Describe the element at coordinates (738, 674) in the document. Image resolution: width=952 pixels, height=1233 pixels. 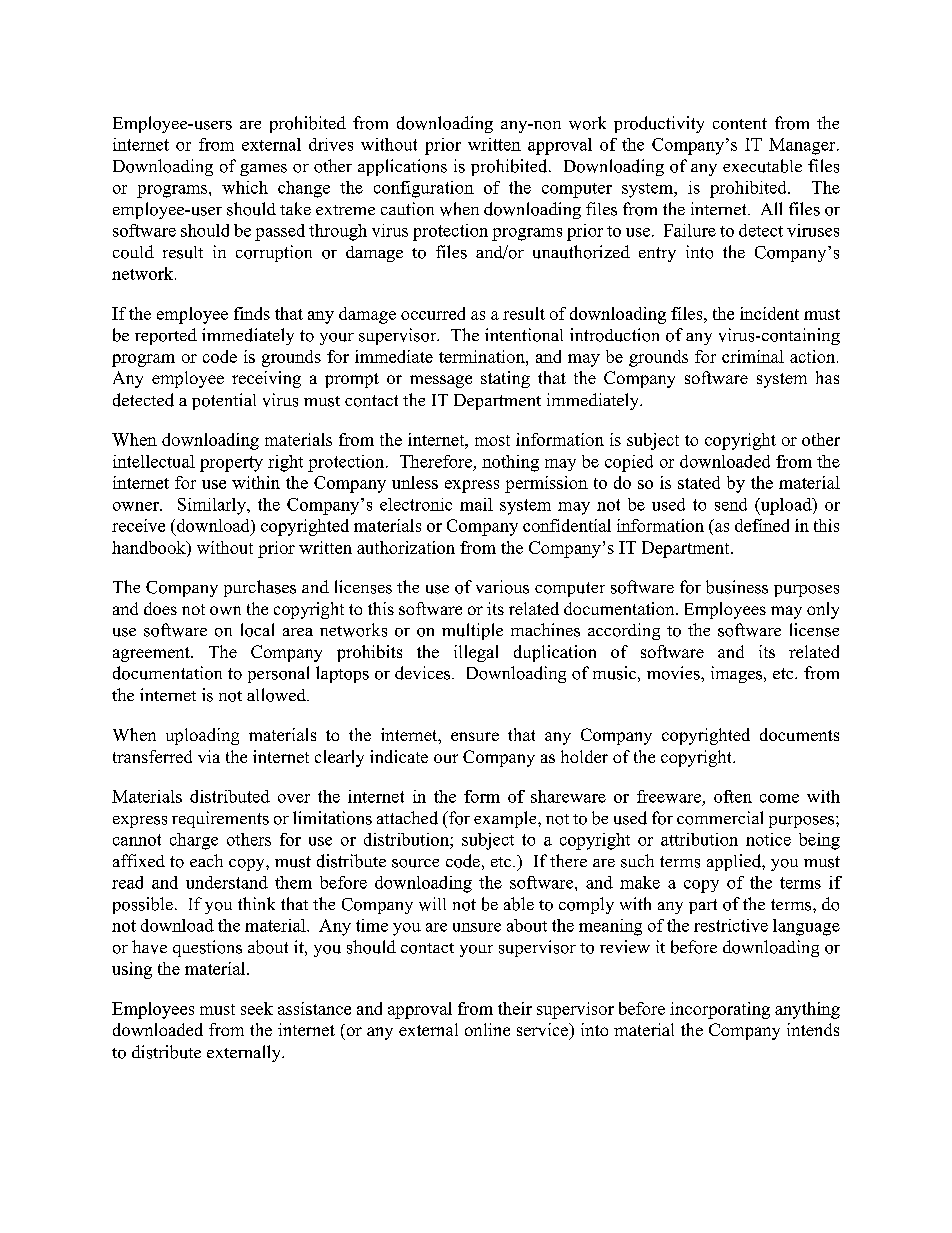
I see `images` at that location.
